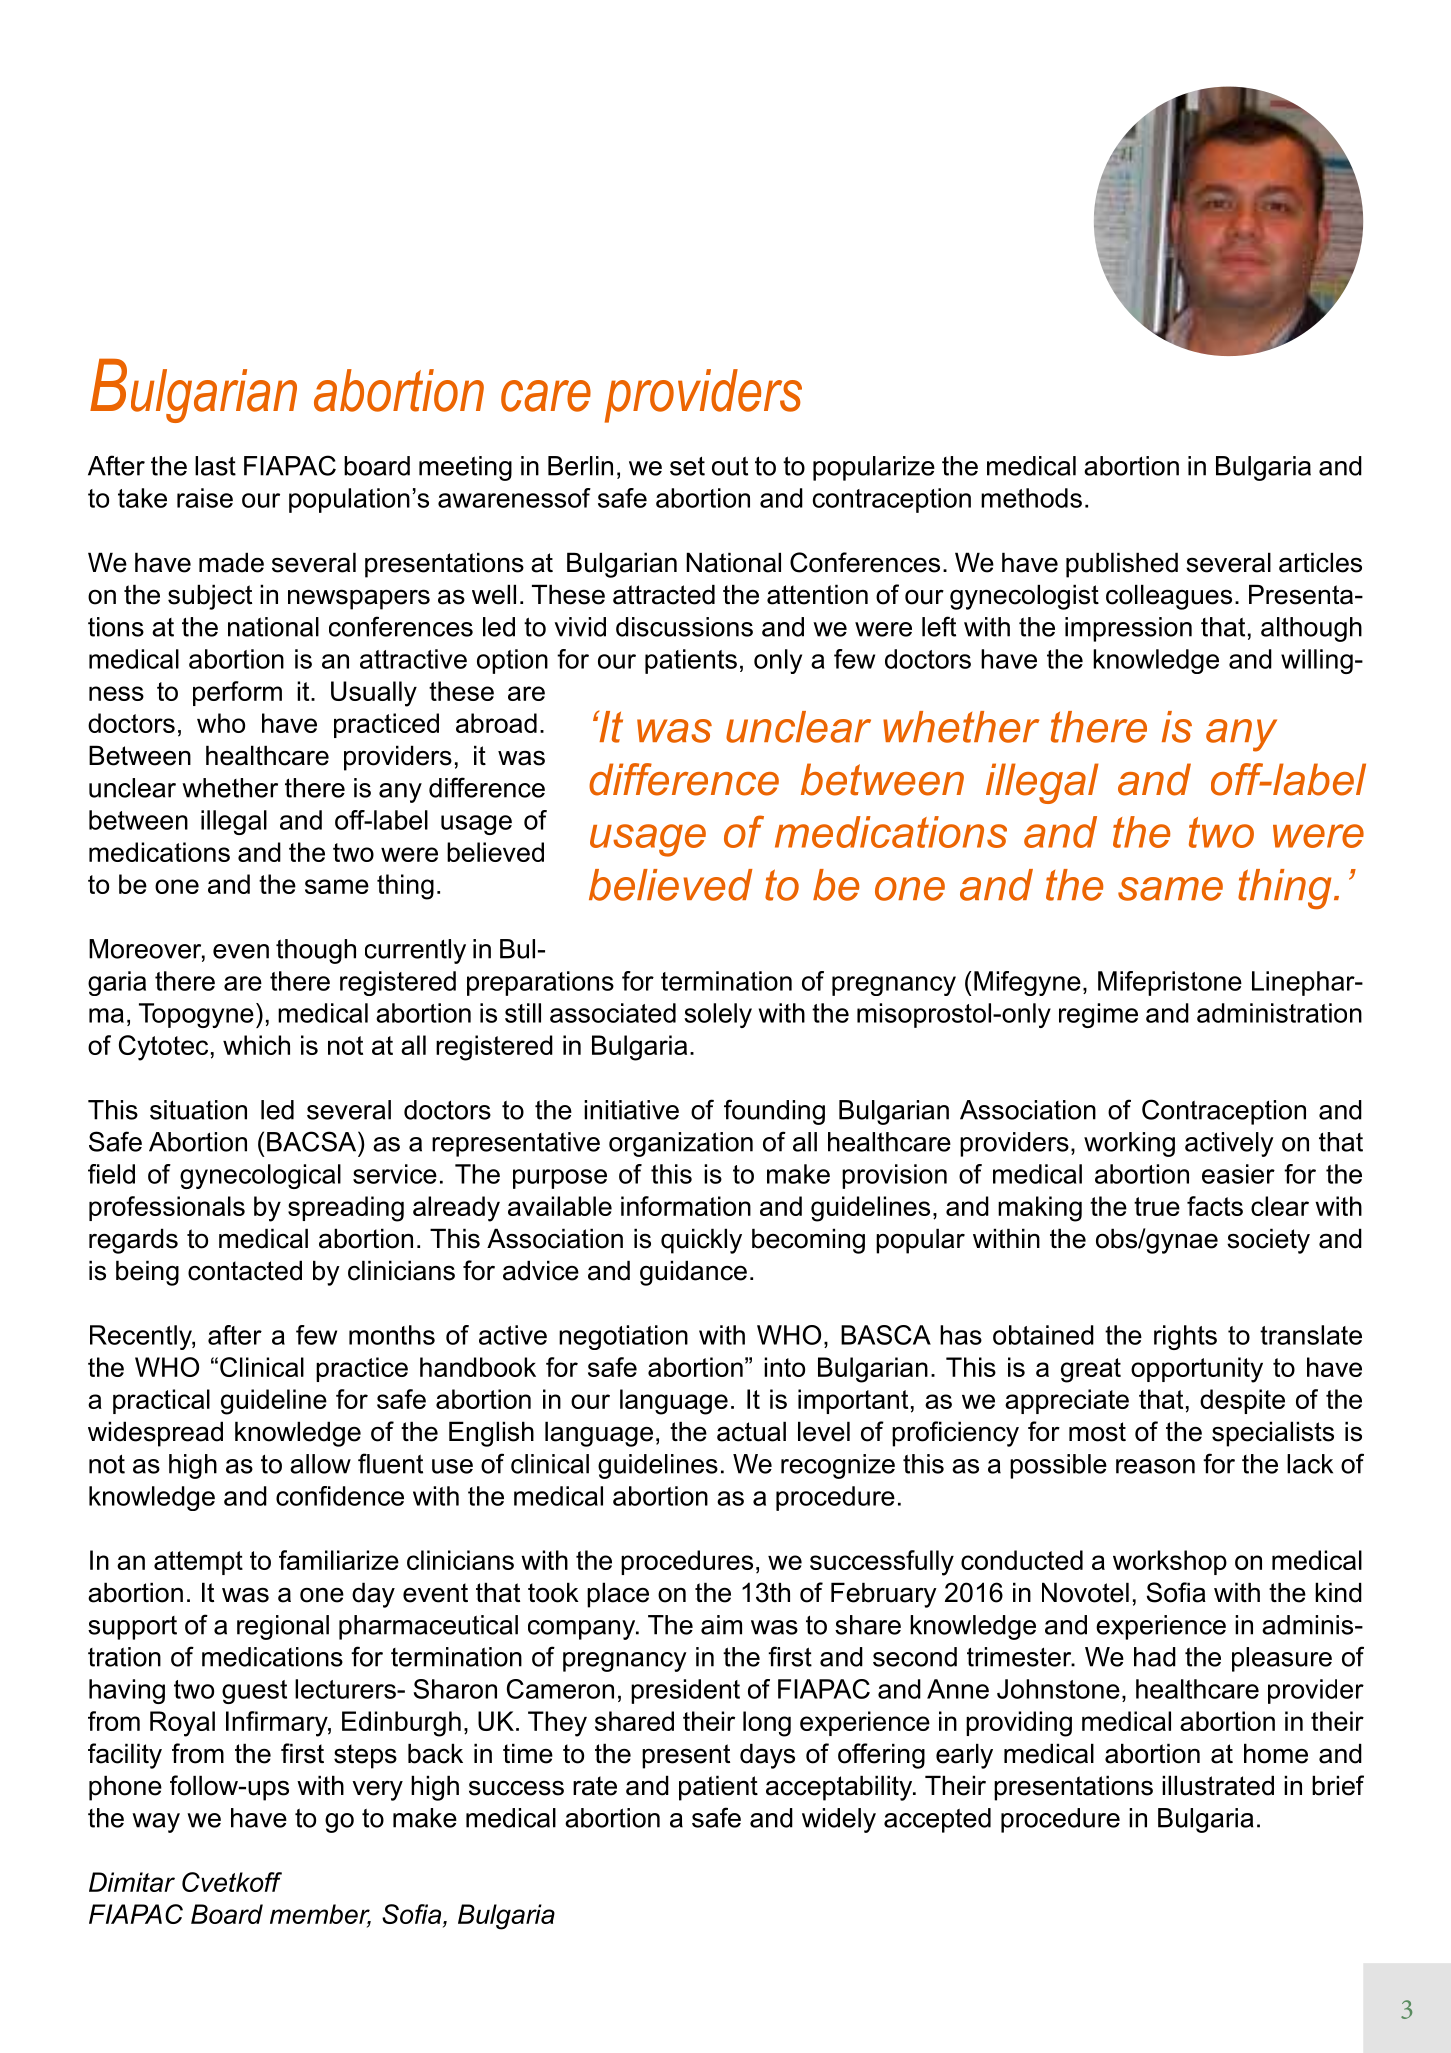  Describe the element at coordinates (320, 1915) in the screenshot. I see `member` at that location.
